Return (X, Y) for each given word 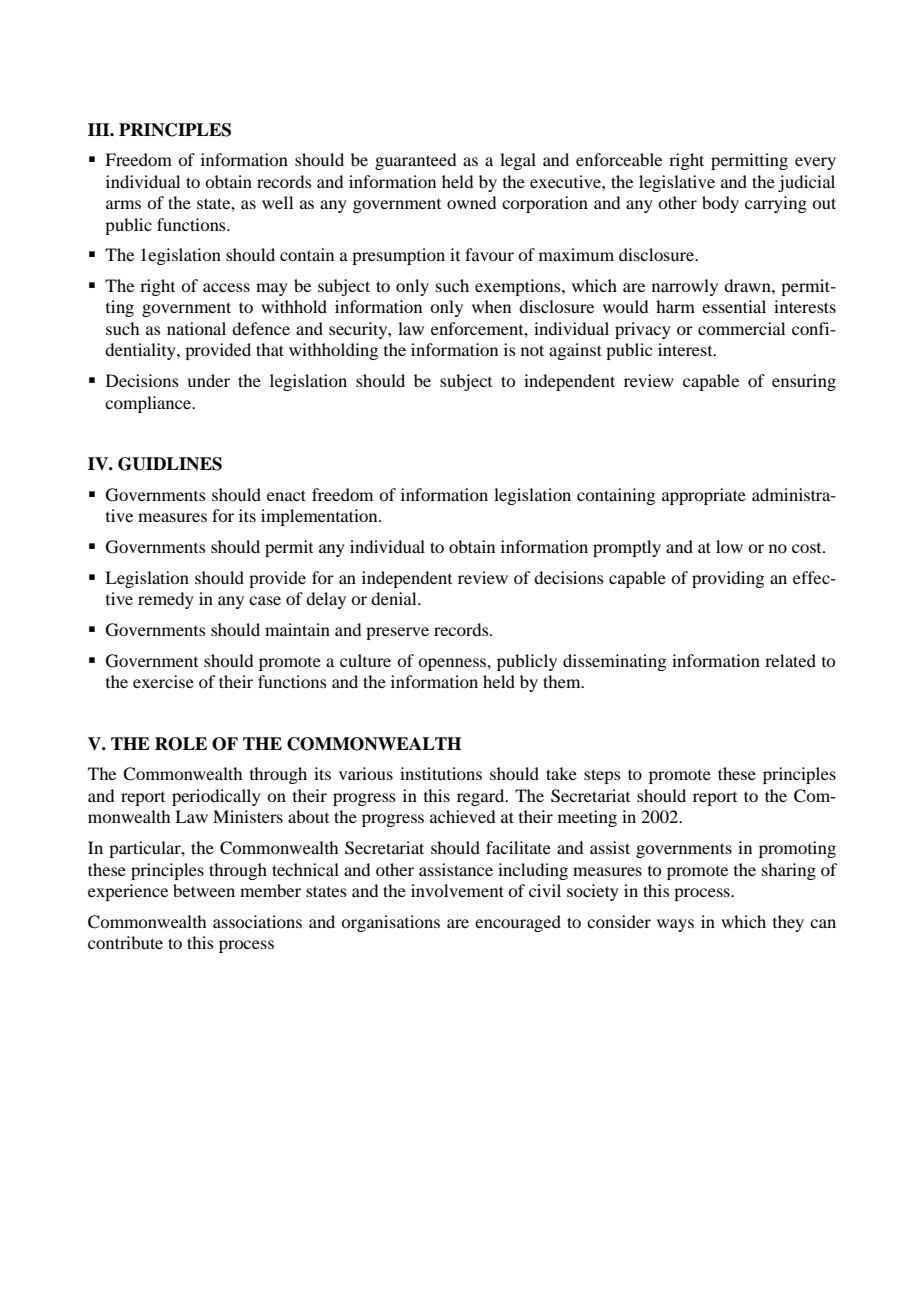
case (265, 600)
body (720, 204)
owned (471, 202)
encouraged (518, 923)
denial (395, 598)
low (729, 546)
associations (257, 921)
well (277, 202)
